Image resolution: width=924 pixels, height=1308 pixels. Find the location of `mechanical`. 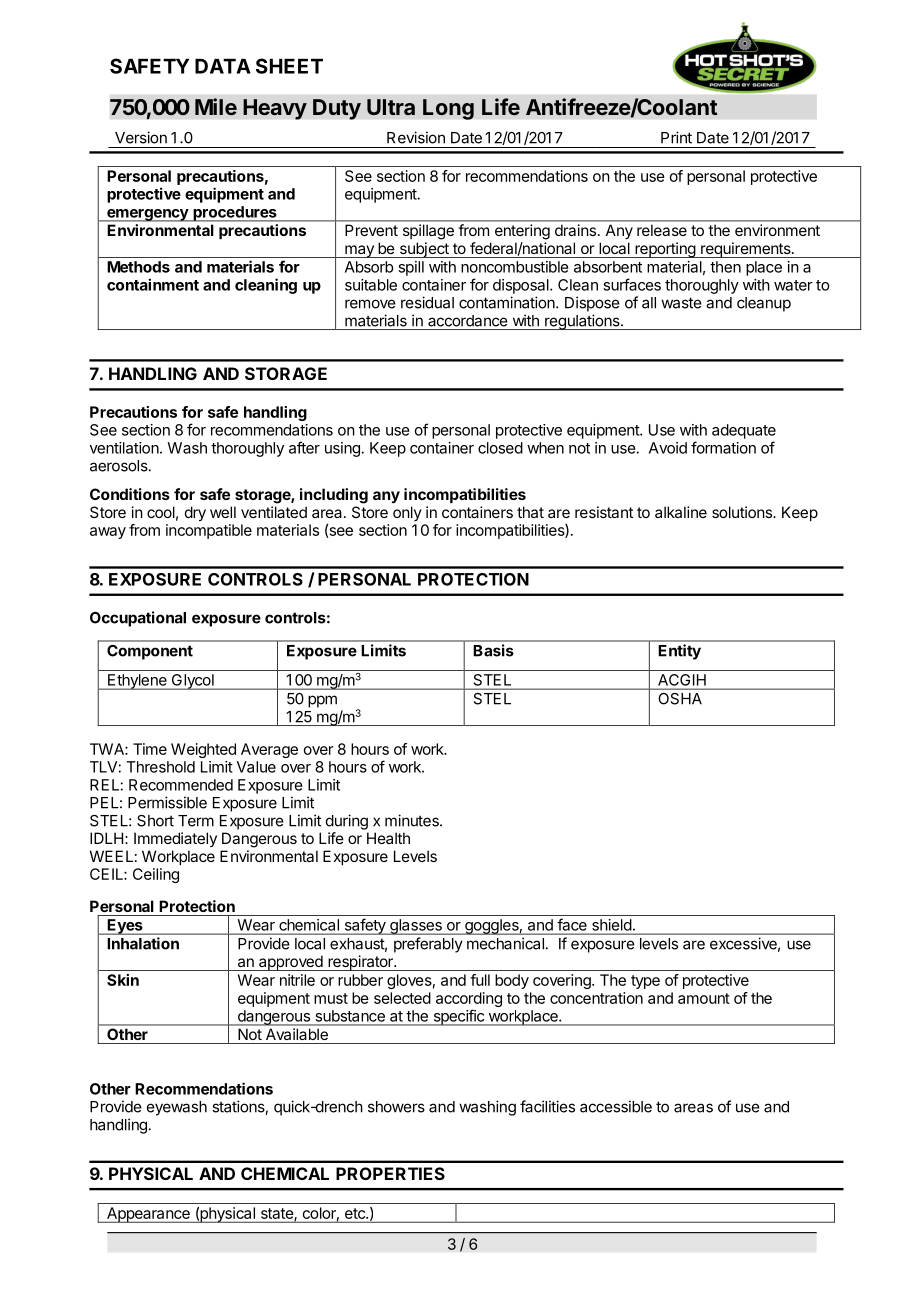

mechanical is located at coordinates (505, 943).
